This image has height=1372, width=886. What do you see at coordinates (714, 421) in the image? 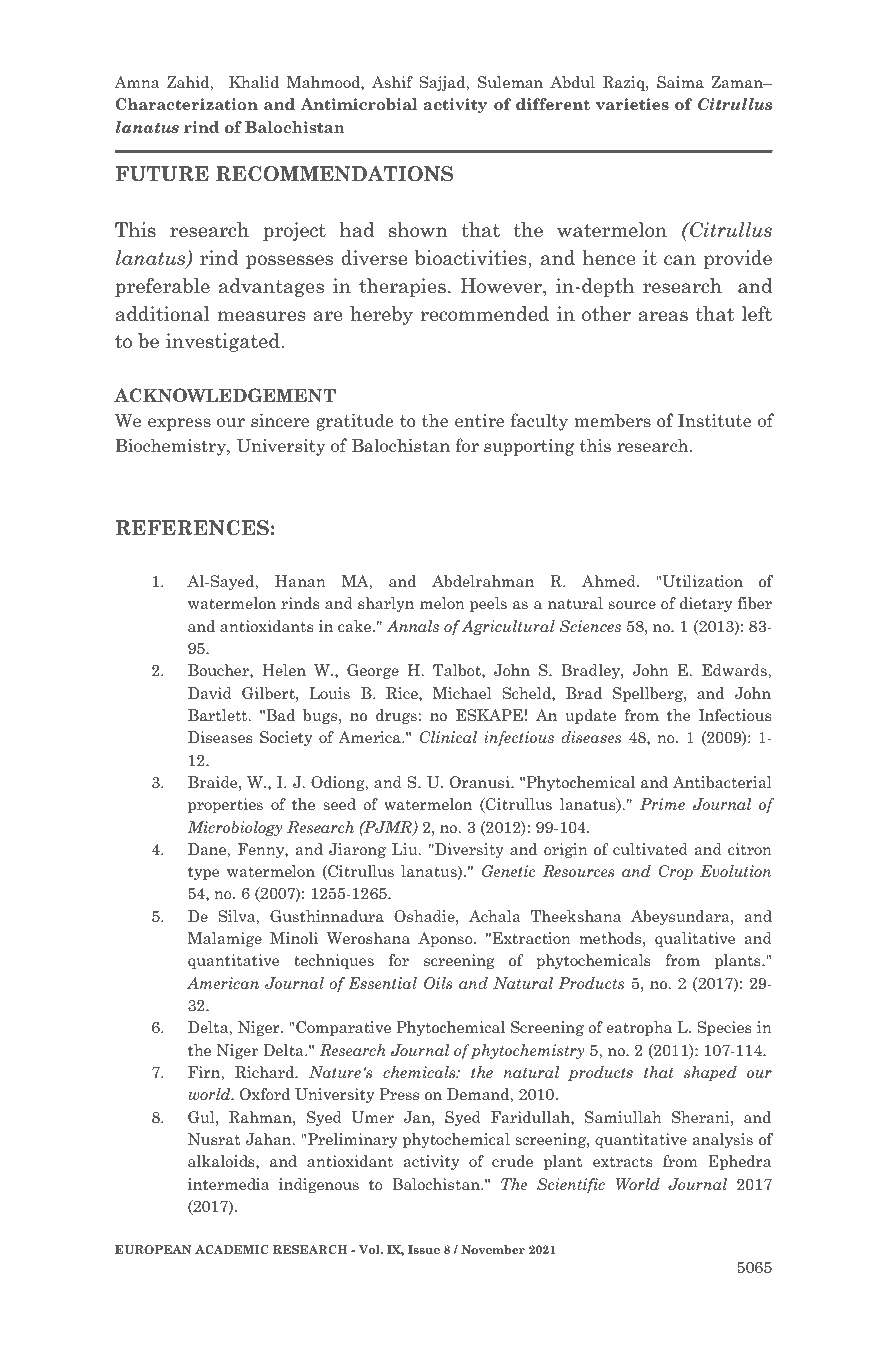
I see `Institute` at bounding box center [714, 421].
